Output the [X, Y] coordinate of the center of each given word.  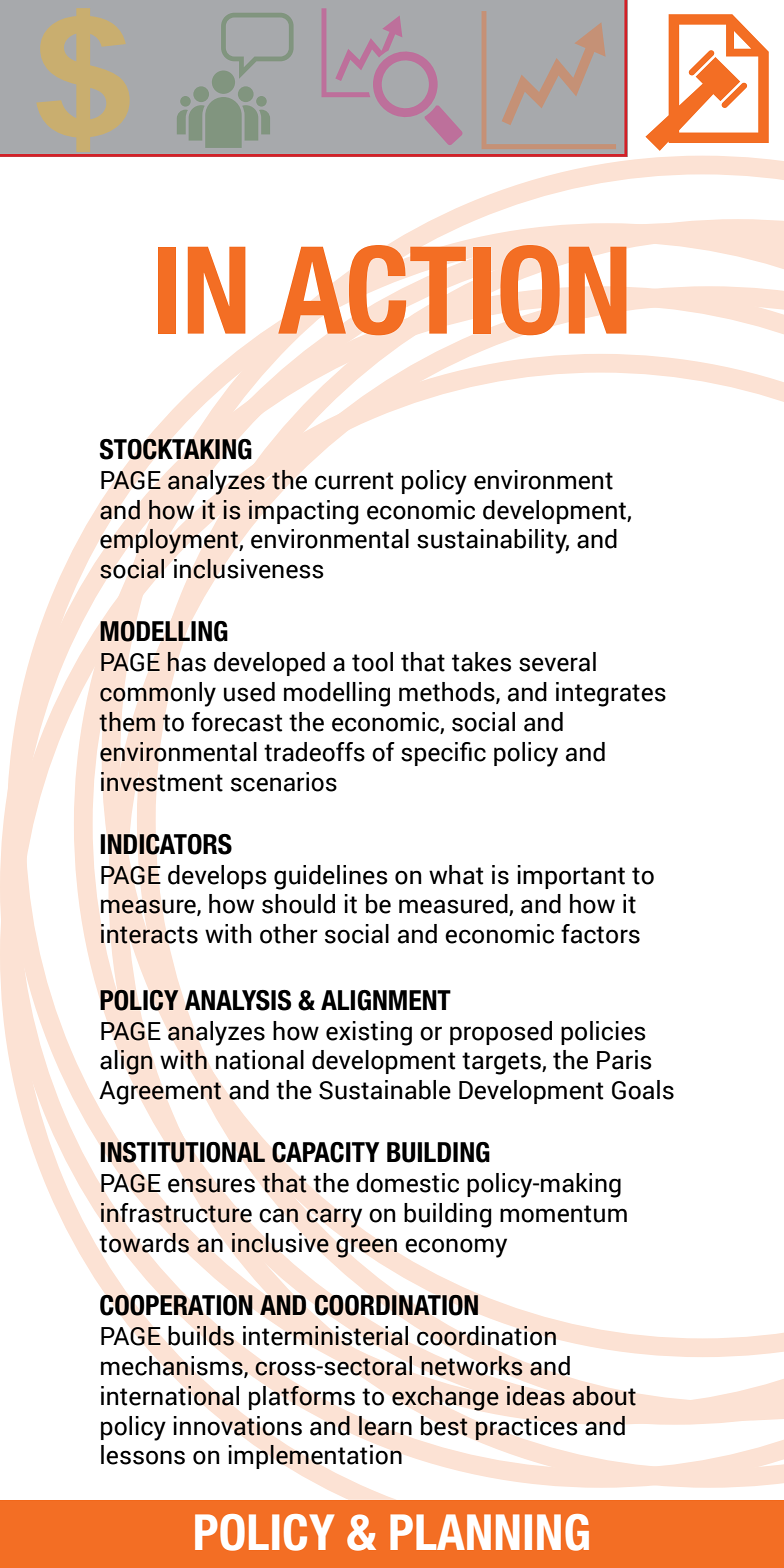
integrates [611, 694]
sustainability [493, 541]
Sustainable [385, 1090]
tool [372, 662]
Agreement [160, 1093]
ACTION [452, 290]
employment [170, 541]
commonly [158, 694]
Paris [624, 1060]
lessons [143, 1455]
